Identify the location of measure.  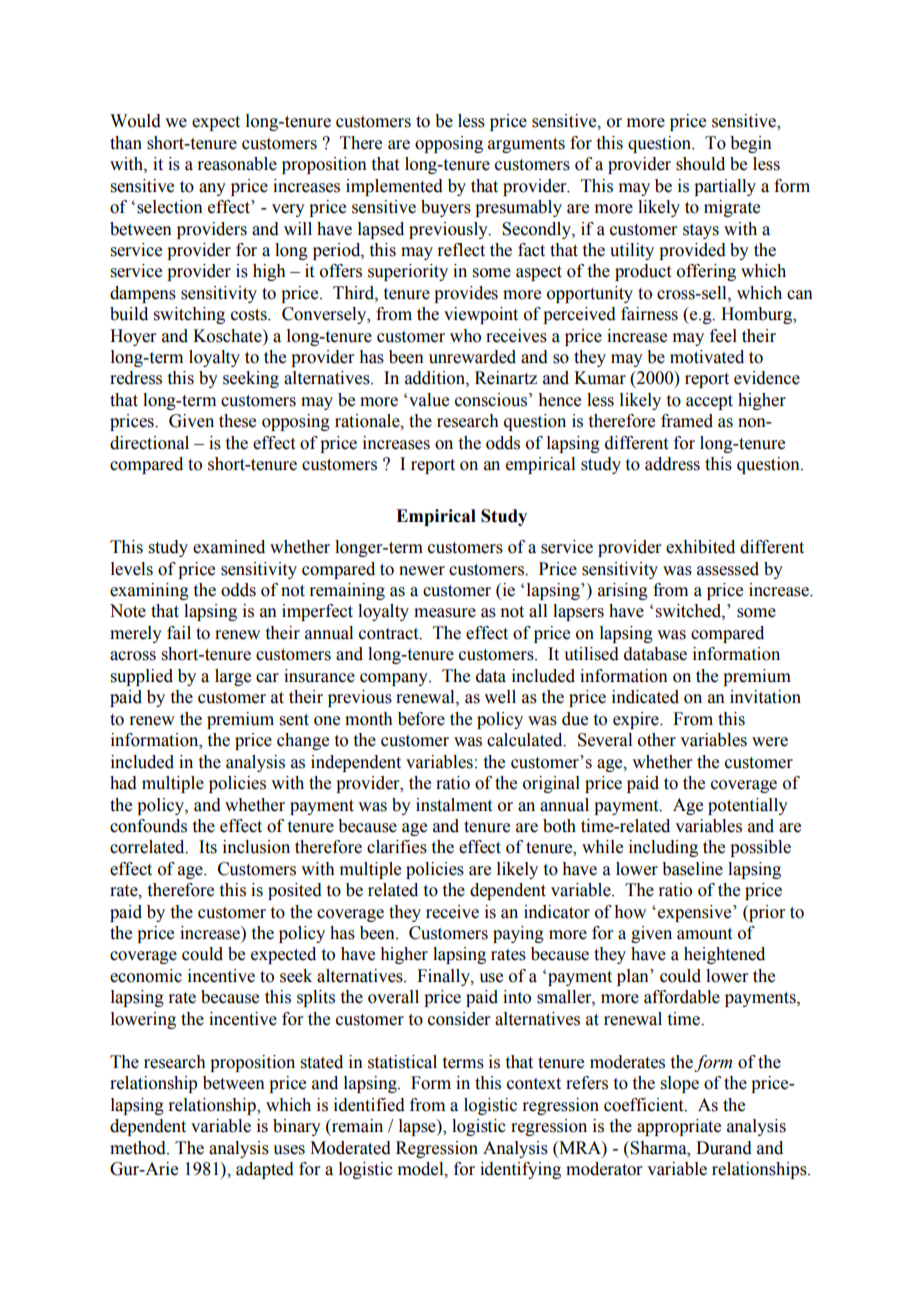
(445, 613).
